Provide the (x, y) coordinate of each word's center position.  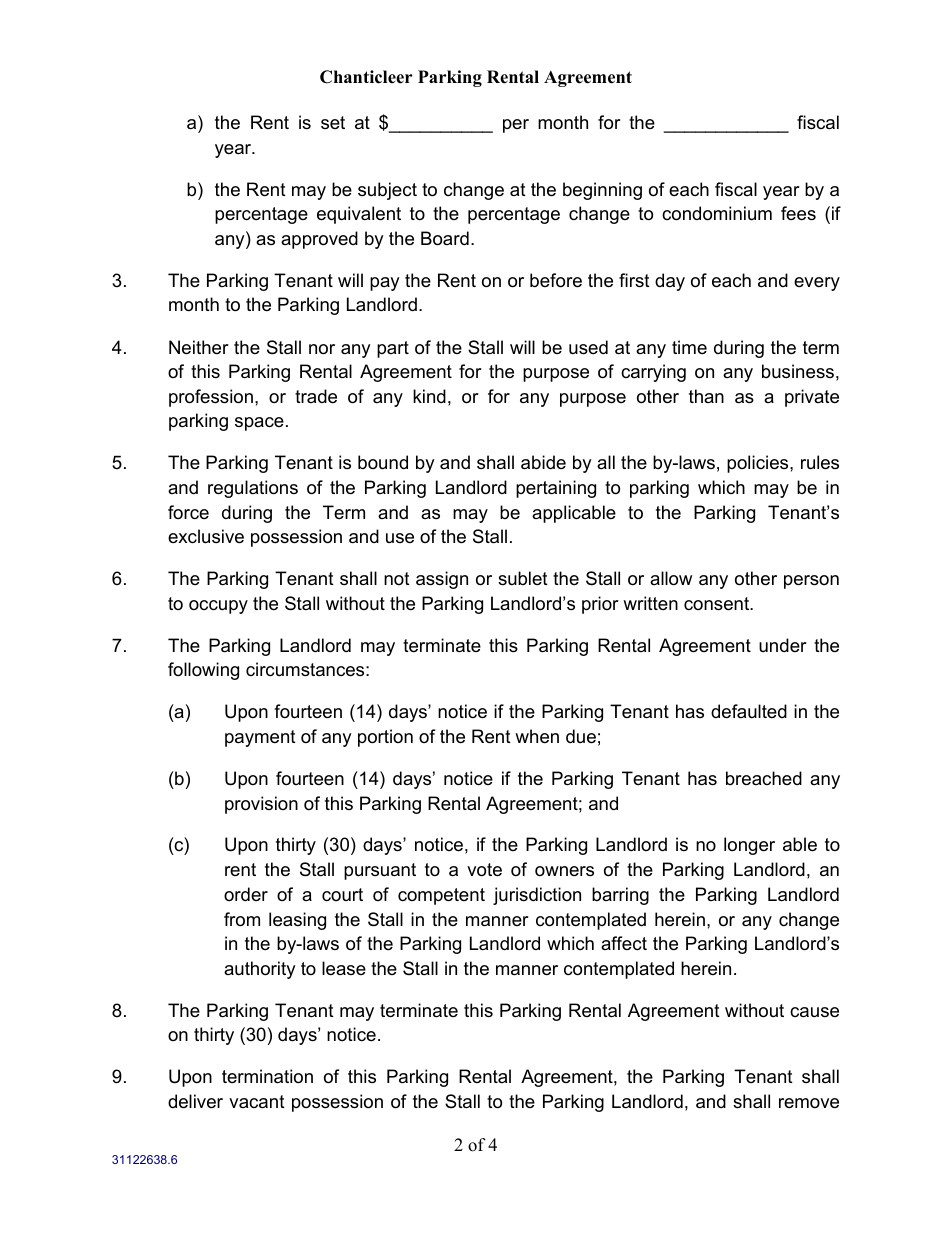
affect (624, 943)
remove (809, 1103)
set (333, 122)
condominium (717, 213)
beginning (602, 191)
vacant (257, 1101)
